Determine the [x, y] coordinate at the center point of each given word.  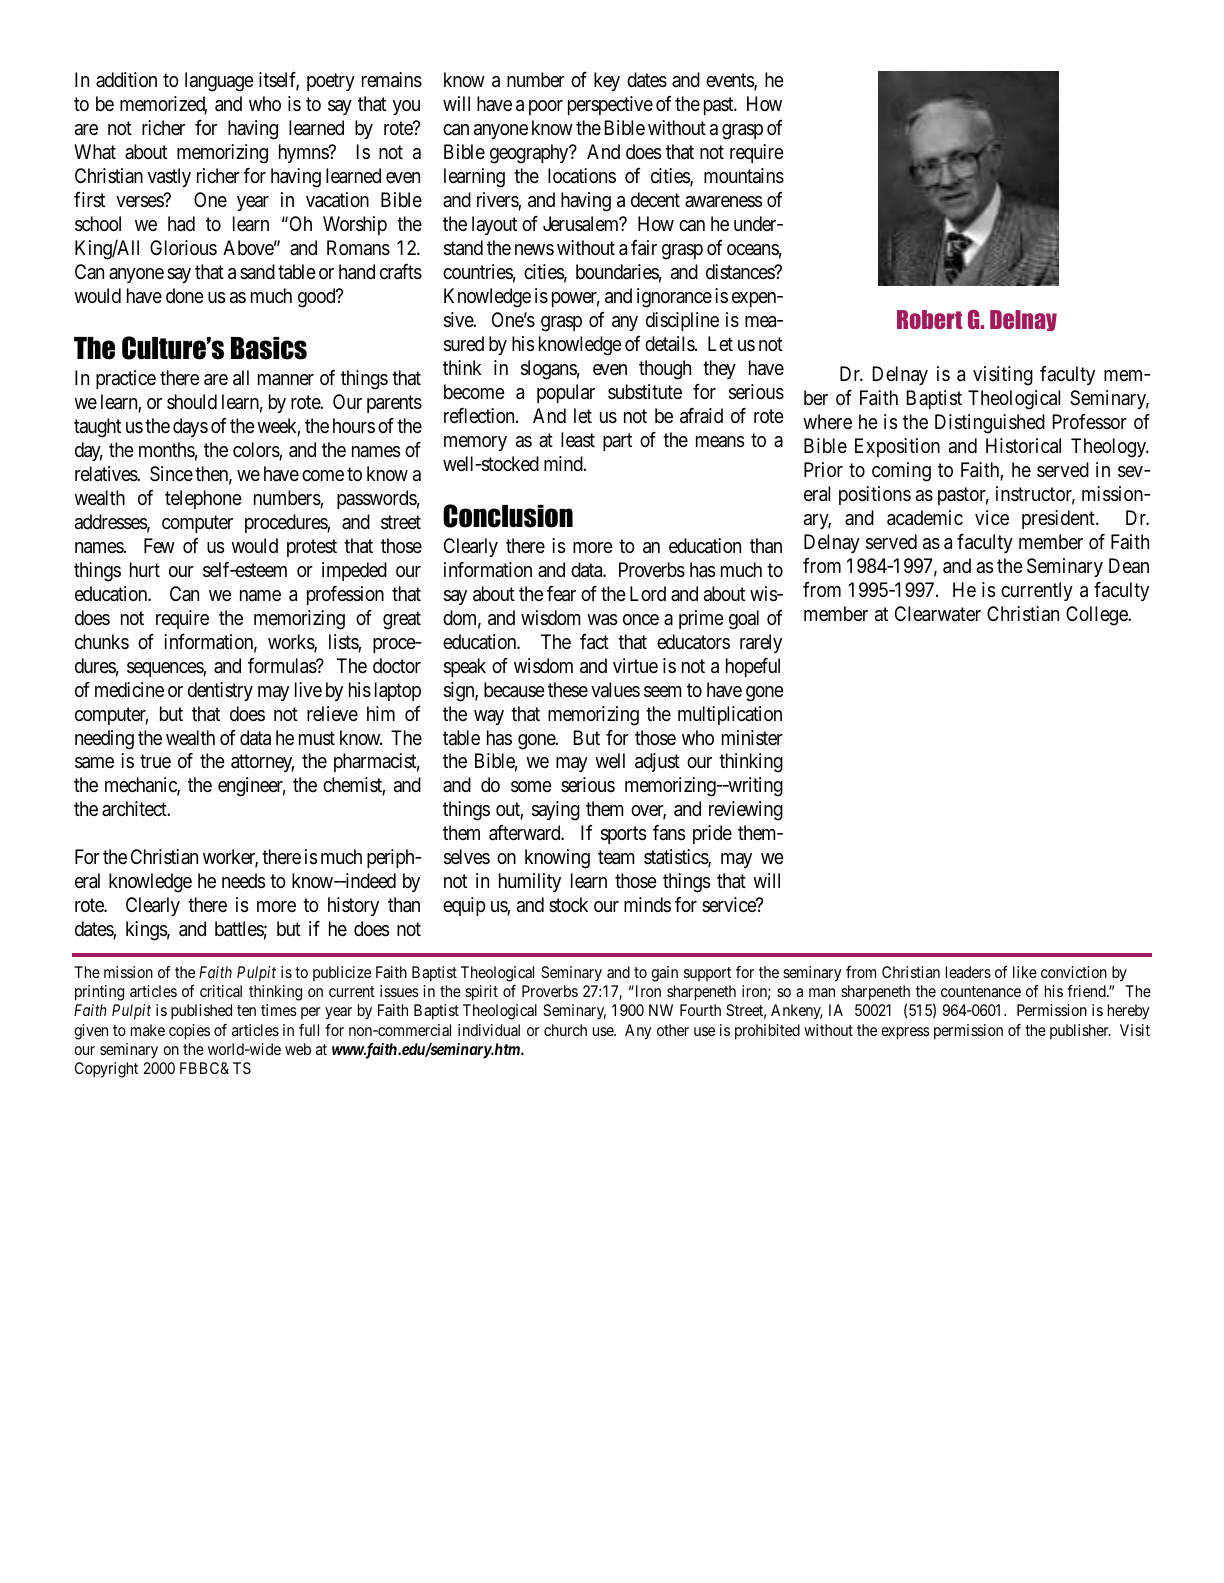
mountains [744, 176]
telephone [203, 499]
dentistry [220, 691]
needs [243, 881]
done [185, 295]
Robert [930, 319]
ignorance [674, 298]
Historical [1023, 446]
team [616, 858]
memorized [163, 105]
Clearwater [938, 614]
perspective [610, 105]
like [1025, 972]
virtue [635, 665]
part [617, 442]
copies [189, 1032]
